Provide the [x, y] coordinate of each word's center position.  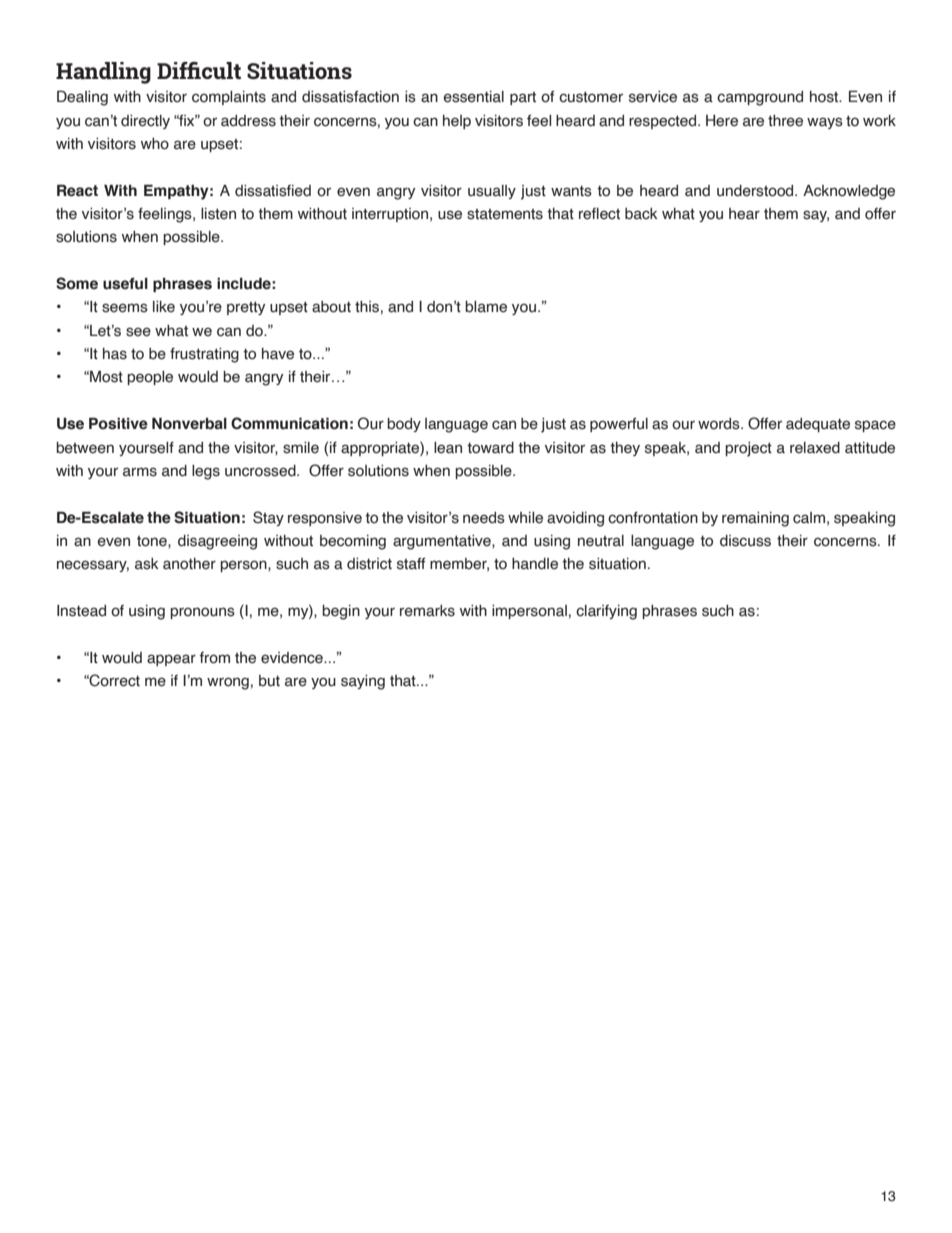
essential [474, 97]
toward [490, 448]
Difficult [199, 70]
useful [125, 284]
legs [206, 472]
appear [171, 660]
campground [760, 98]
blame [486, 307]
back [641, 214]
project [748, 449]
